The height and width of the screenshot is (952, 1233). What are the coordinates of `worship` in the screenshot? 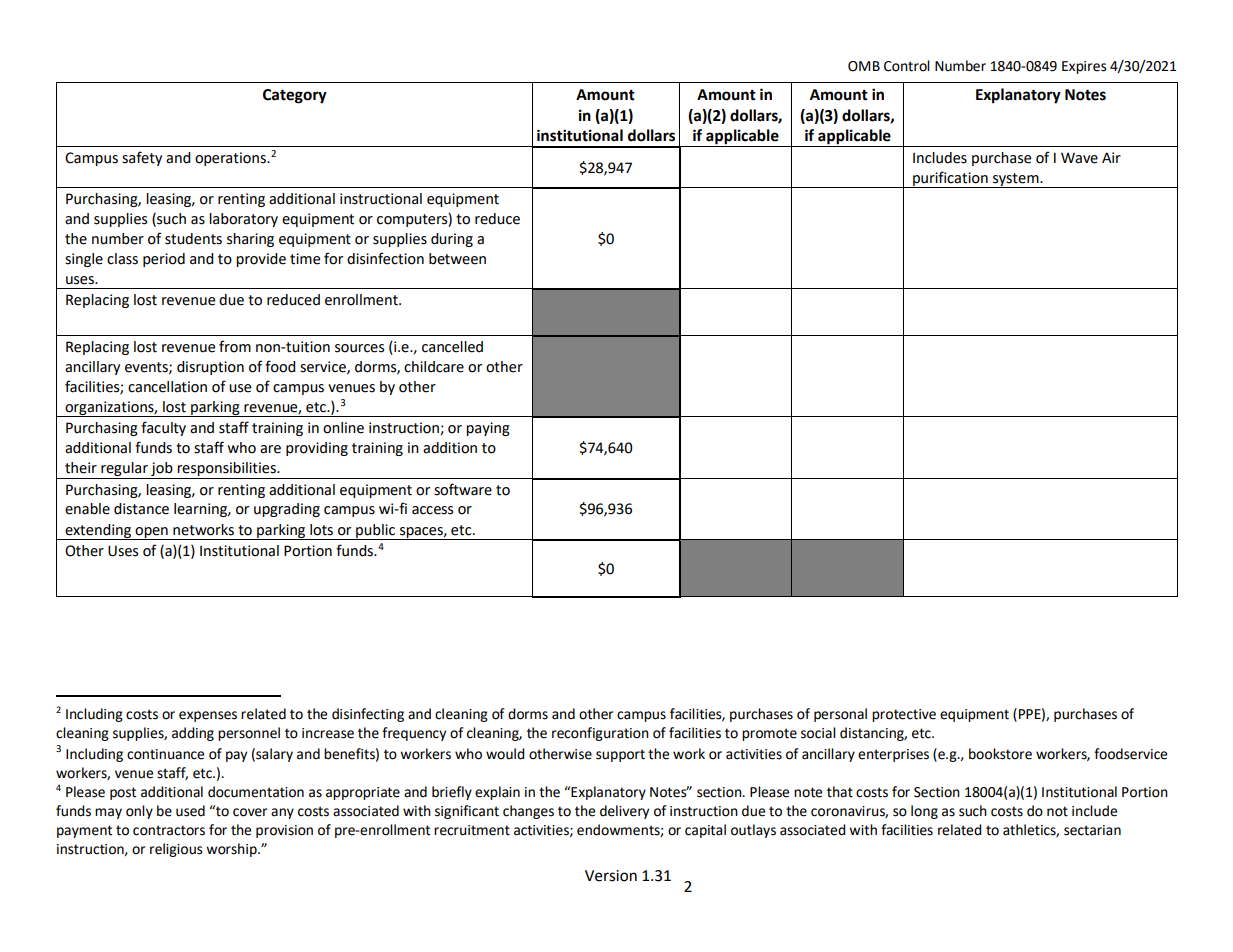 It's located at (232, 850).
